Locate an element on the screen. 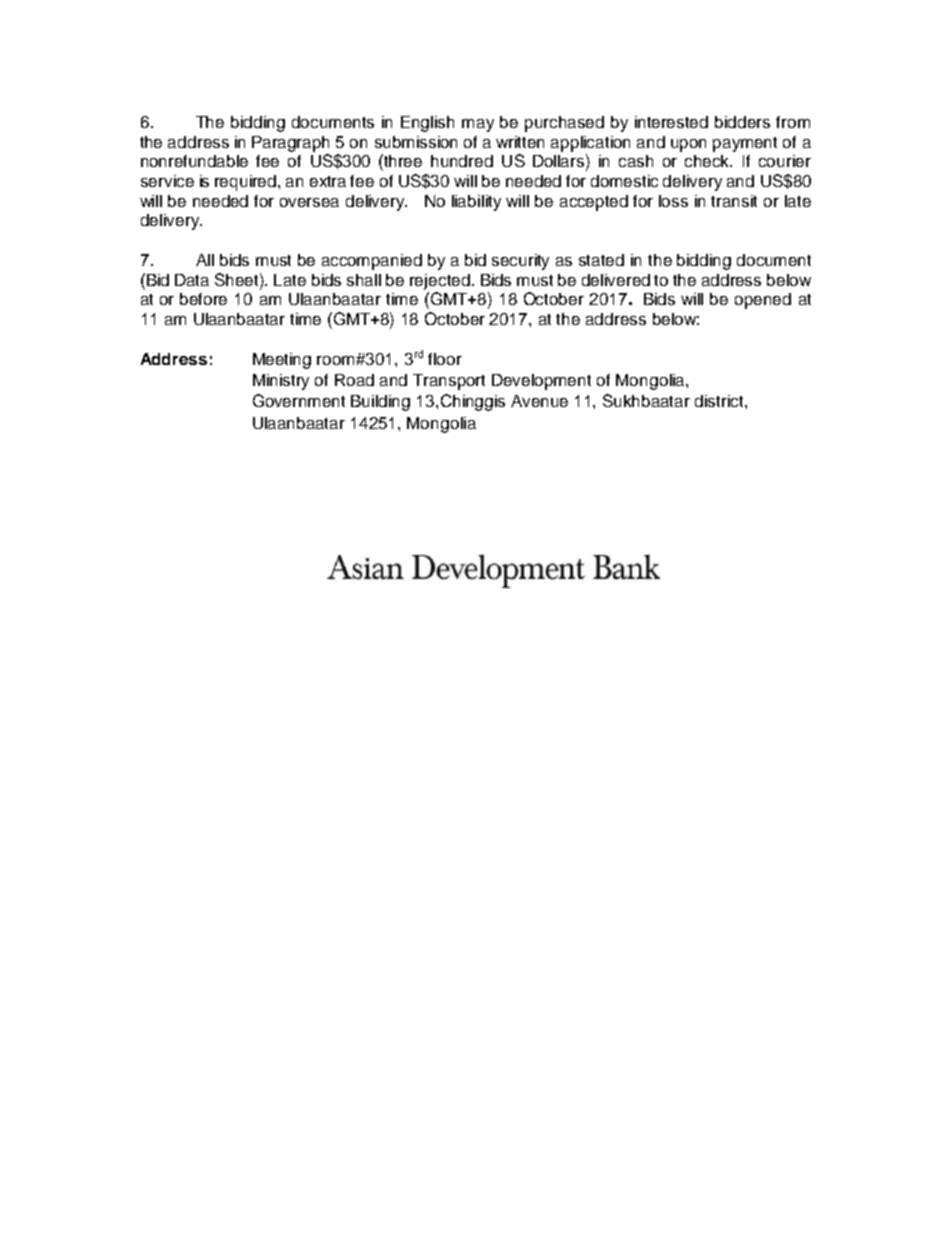 This screenshot has height=1233, width=952. opened is located at coordinates (763, 301).
